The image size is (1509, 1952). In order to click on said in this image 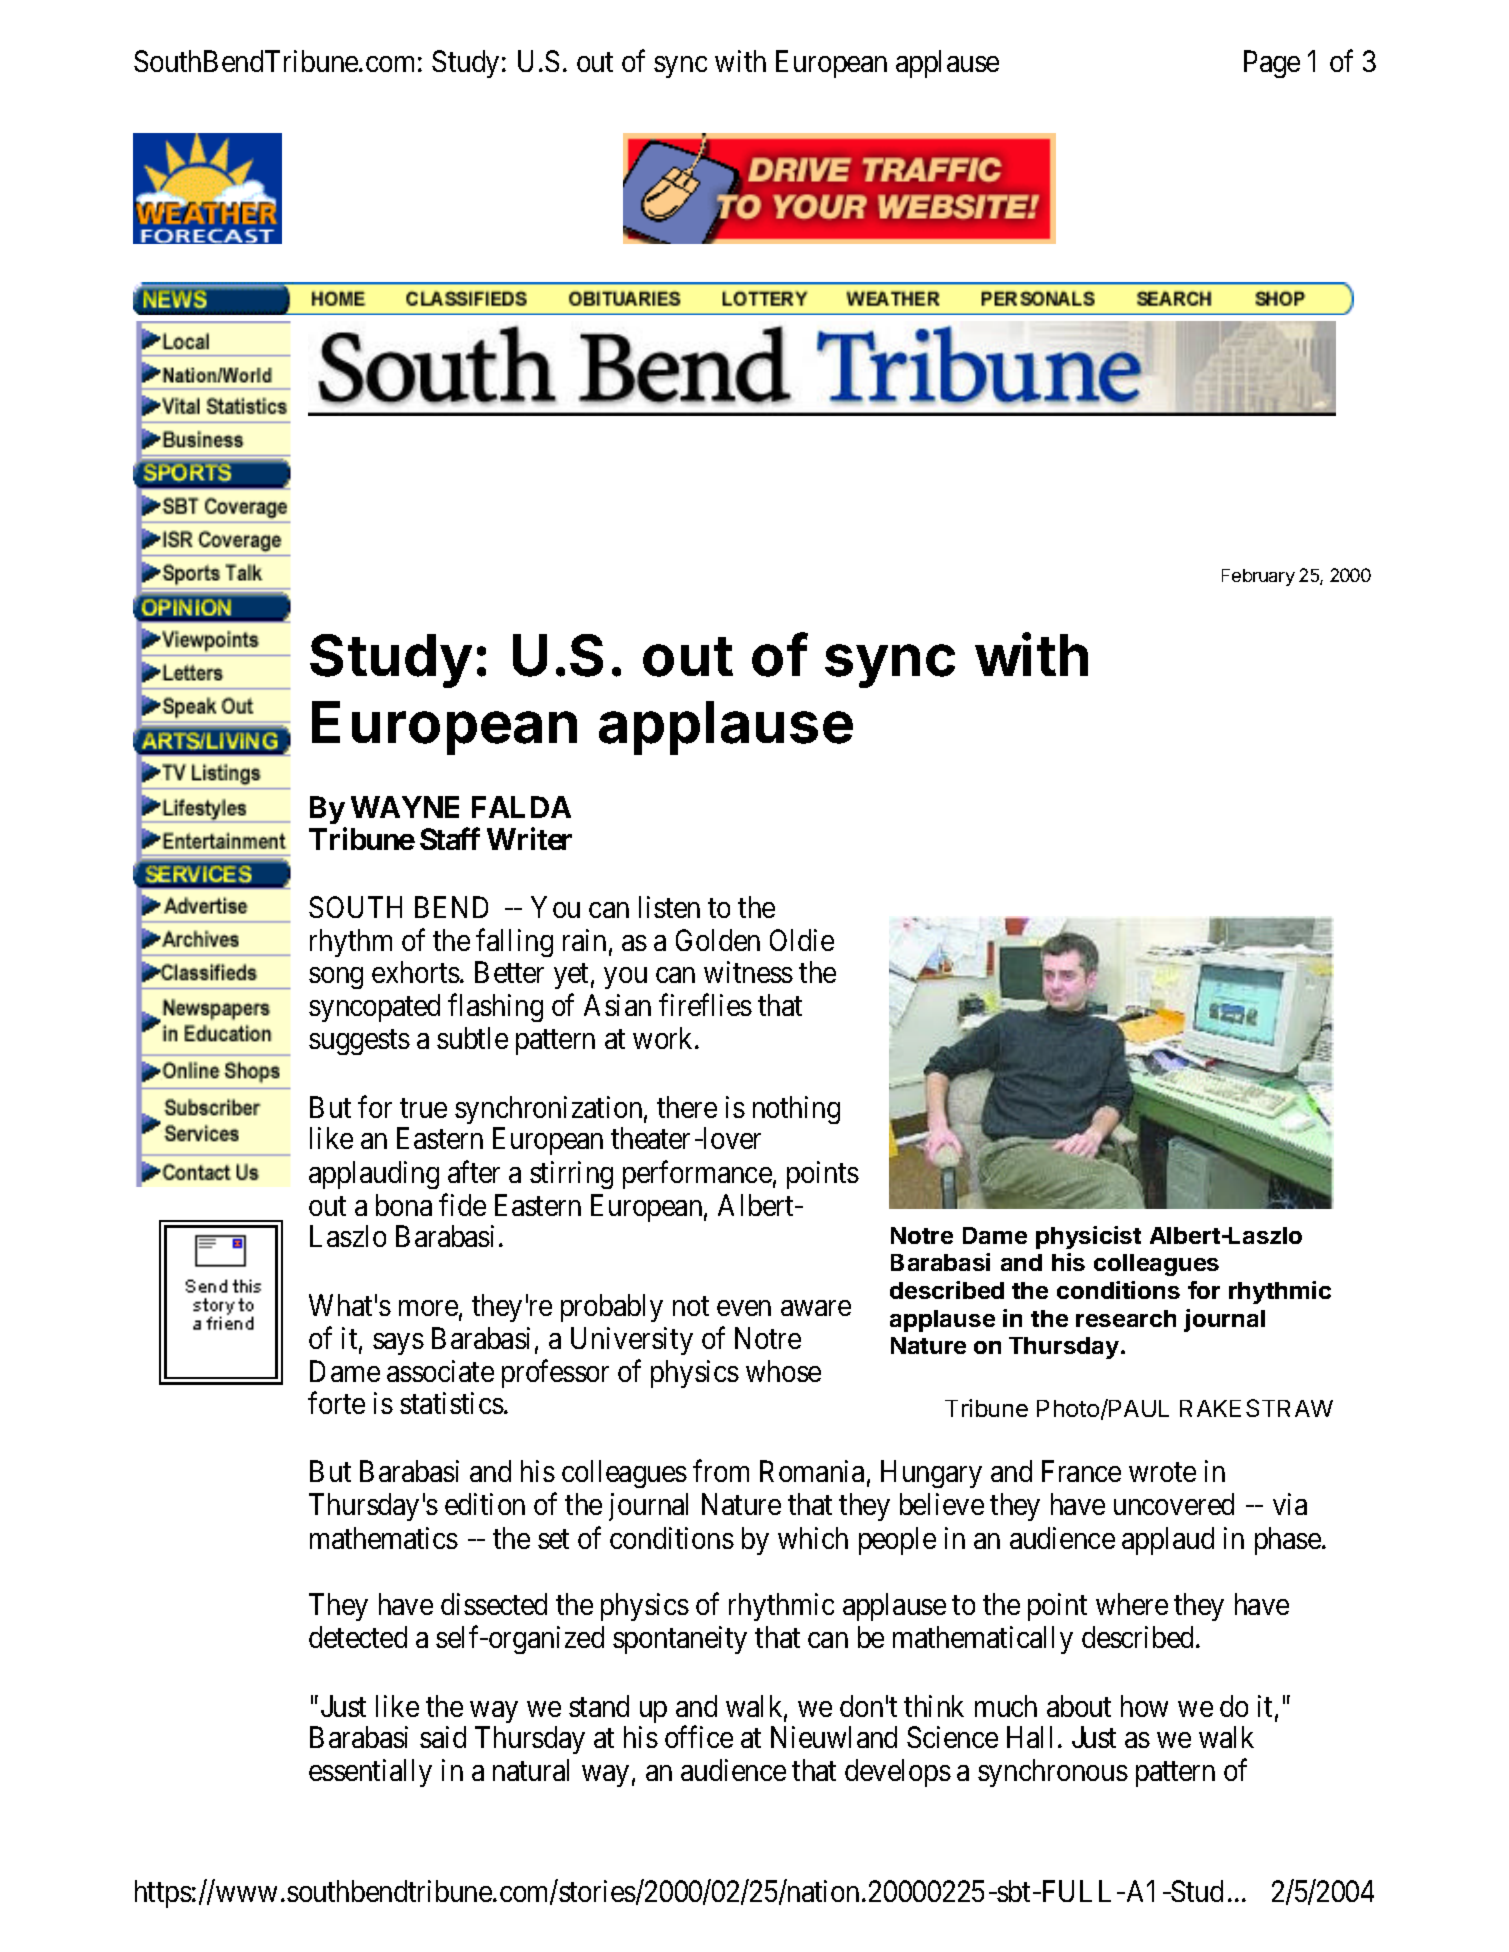, I will do `click(443, 1737)`.
